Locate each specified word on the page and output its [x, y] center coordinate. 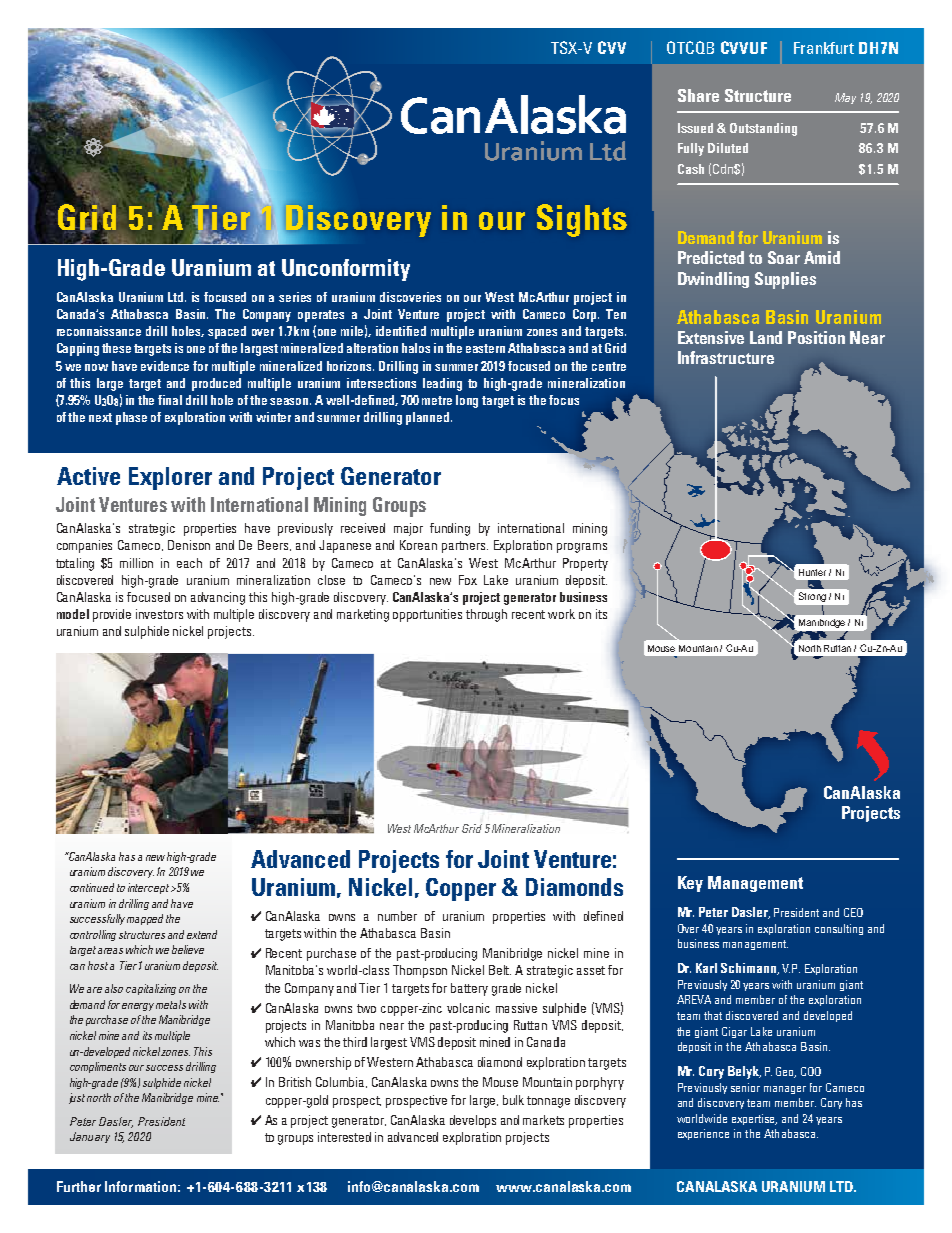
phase [131, 418]
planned [429, 418]
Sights [582, 220]
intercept [148, 888]
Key [690, 884]
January [90, 1137]
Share [698, 95]
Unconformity [346, 270]
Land [766, 337]
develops [473, 1121]
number [397, 916]
